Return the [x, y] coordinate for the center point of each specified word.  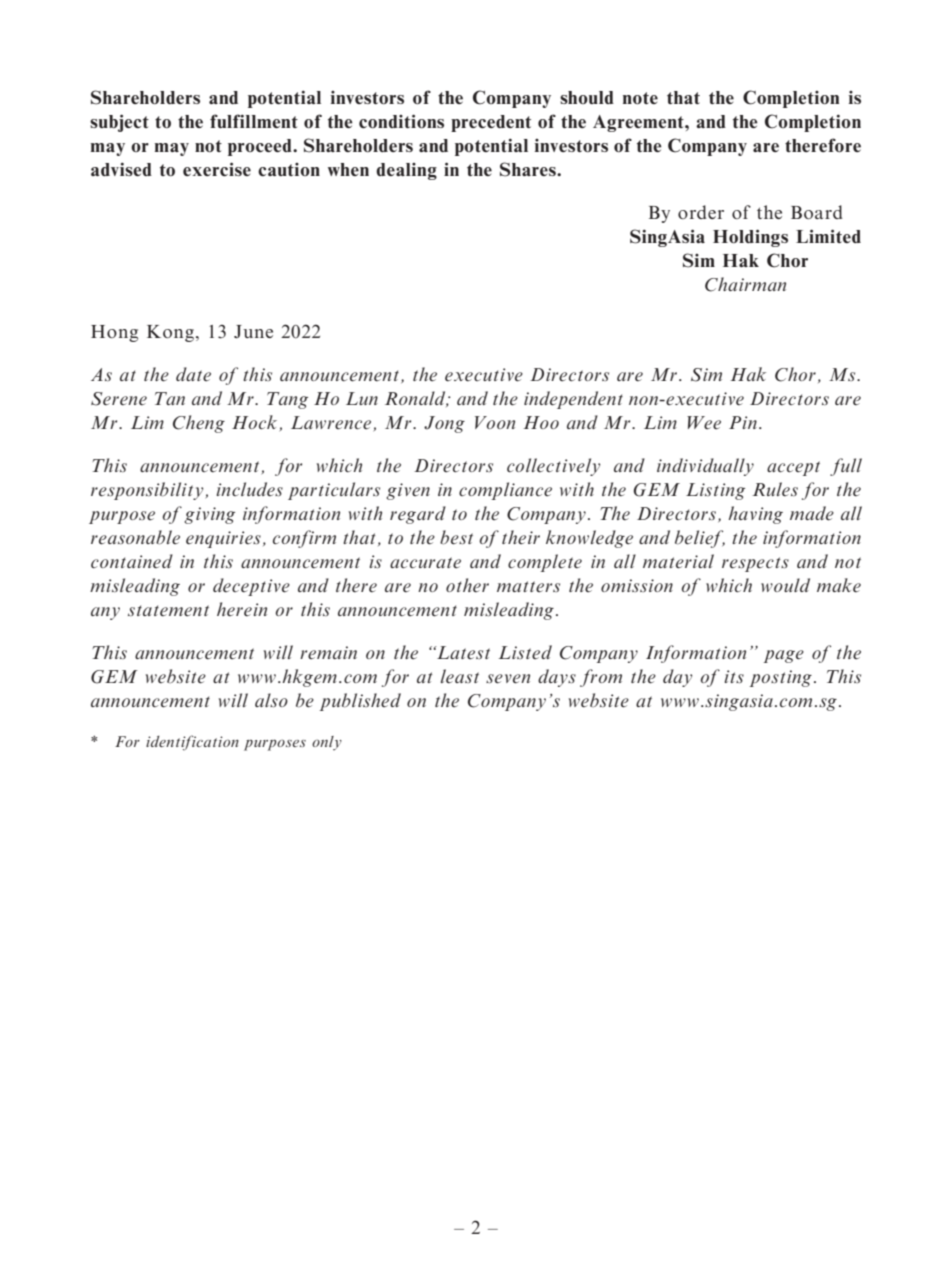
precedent [491, 123]
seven [508, 679]
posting [781, 678]
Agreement [639, 123]
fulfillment [254, 121]
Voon [495, 422]
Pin [743, 422]
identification [192, 743]
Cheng [199, 424]
